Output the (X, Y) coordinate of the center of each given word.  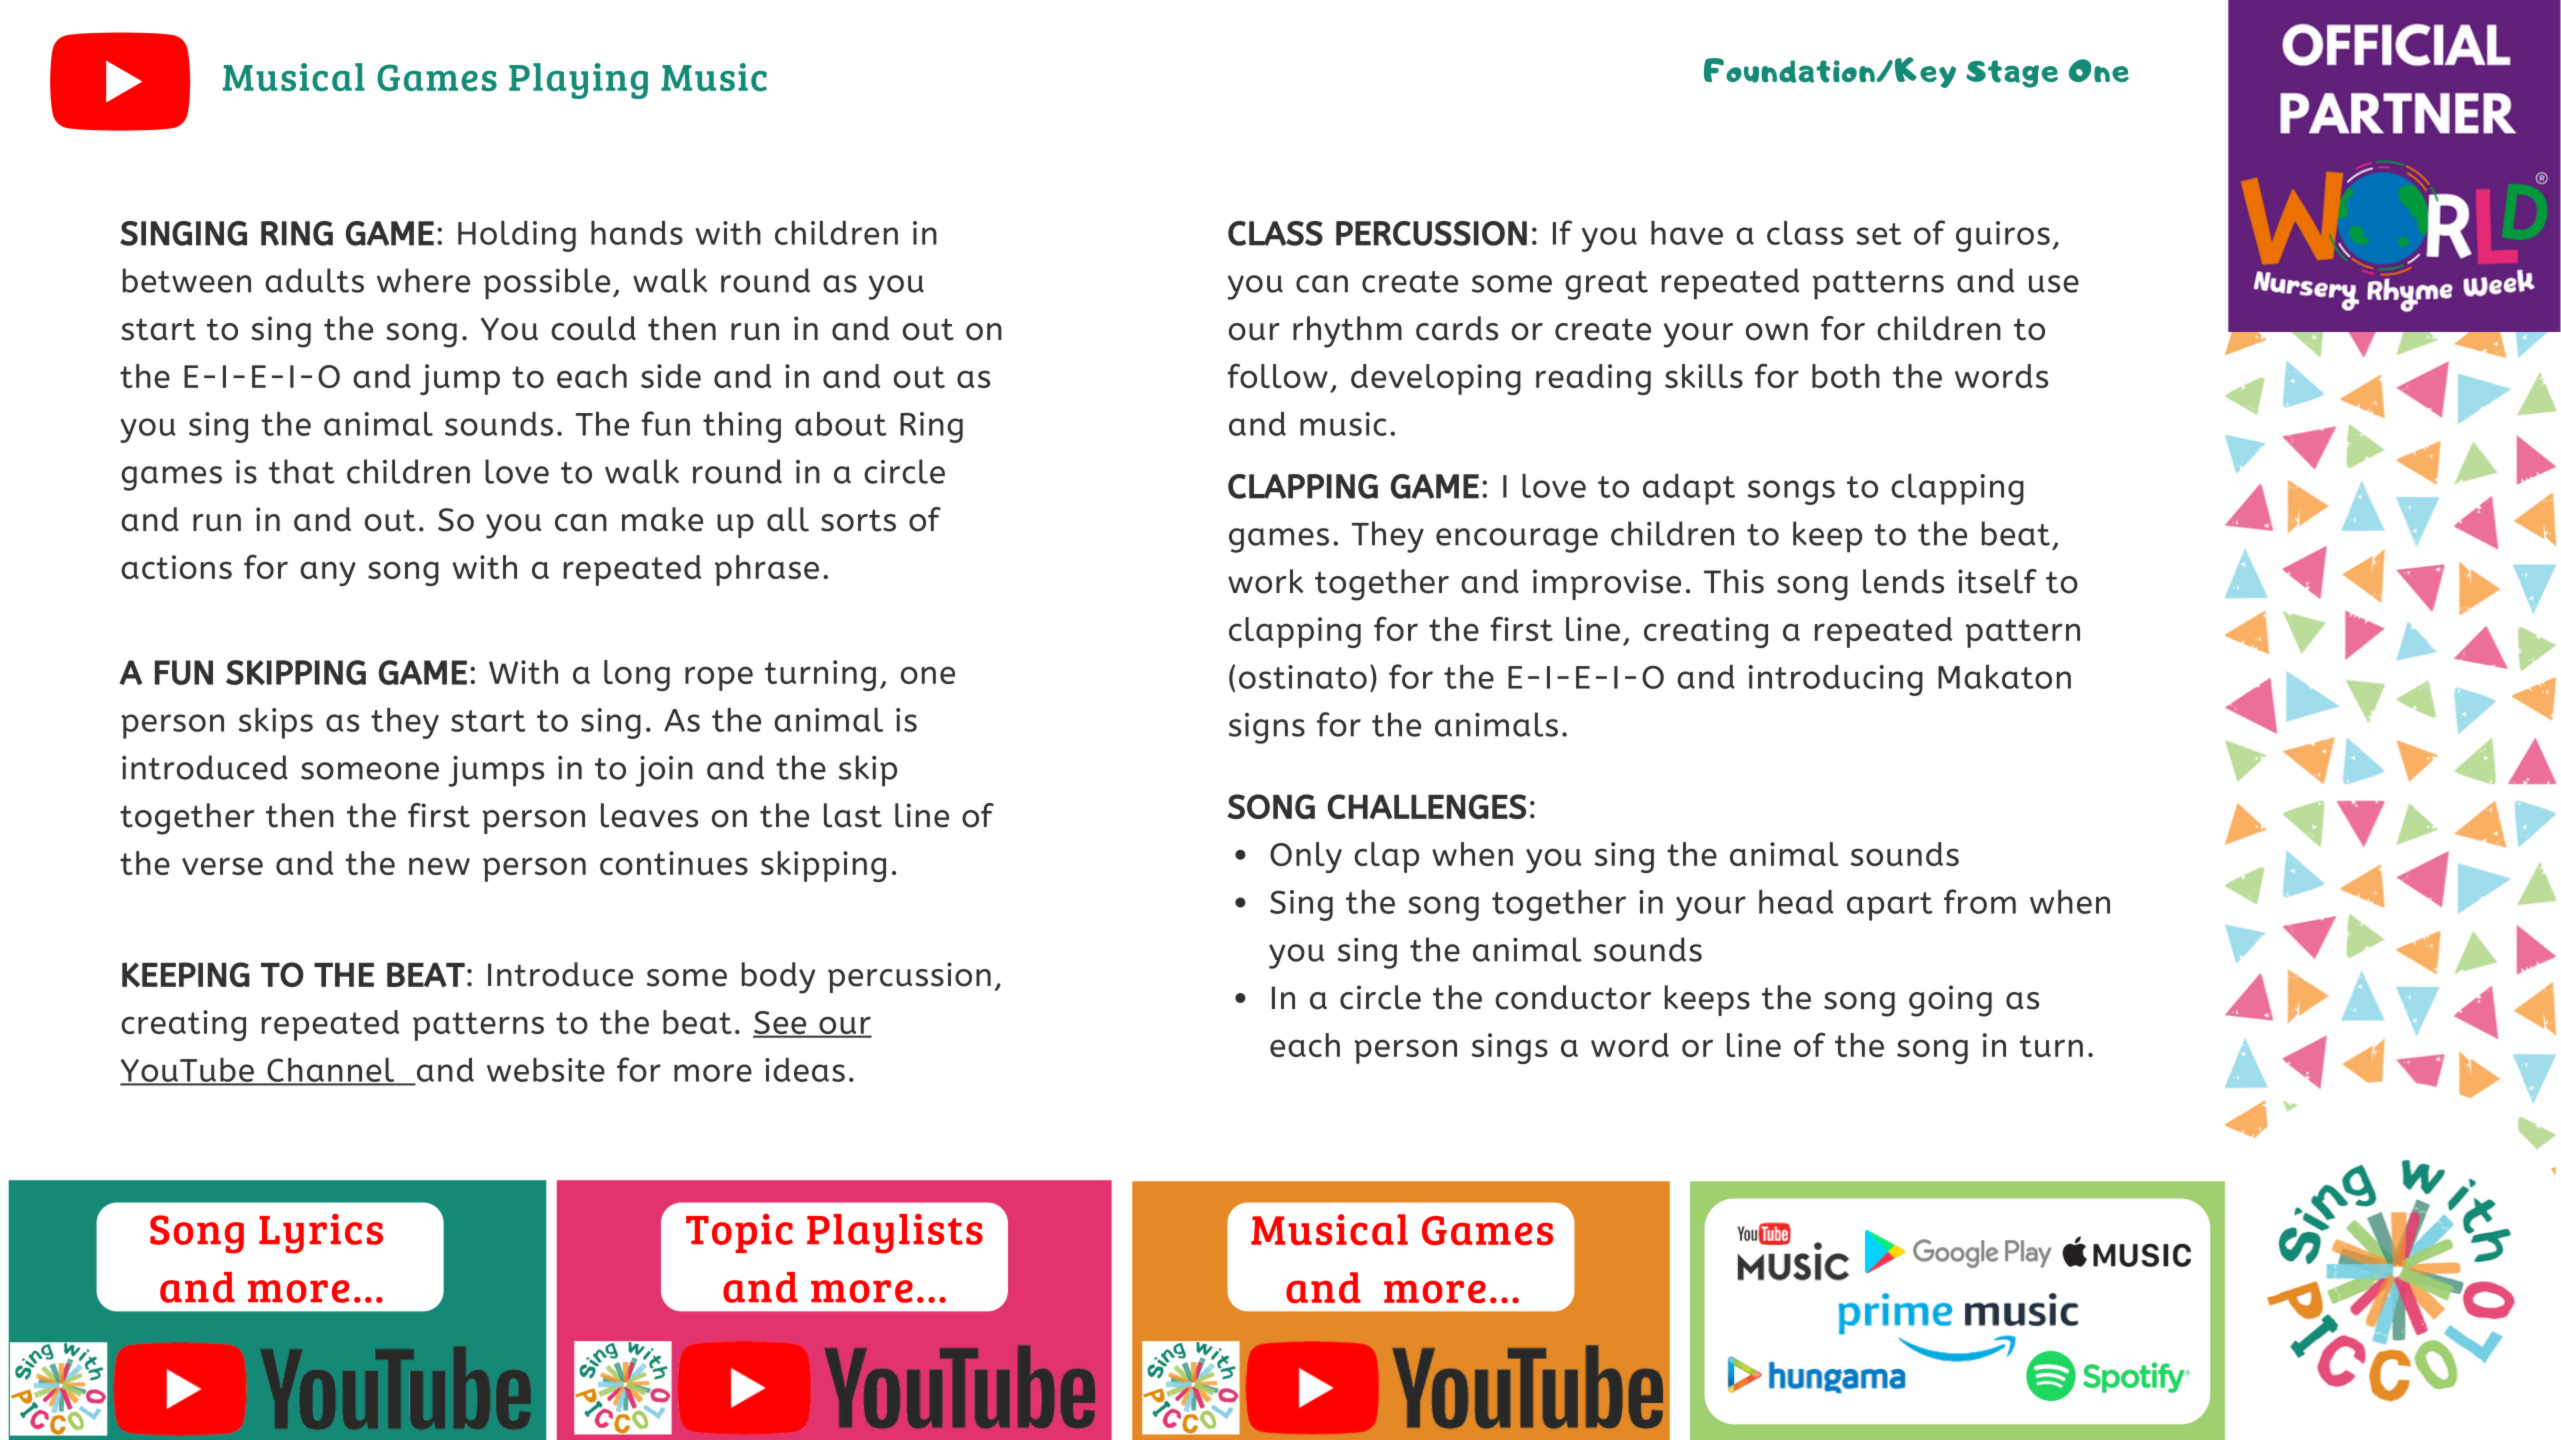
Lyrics (321, 1234)
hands (637, 233)
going (1950, 1001)
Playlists (895, 1234)
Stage (2012, 74)
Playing (578, 81)
